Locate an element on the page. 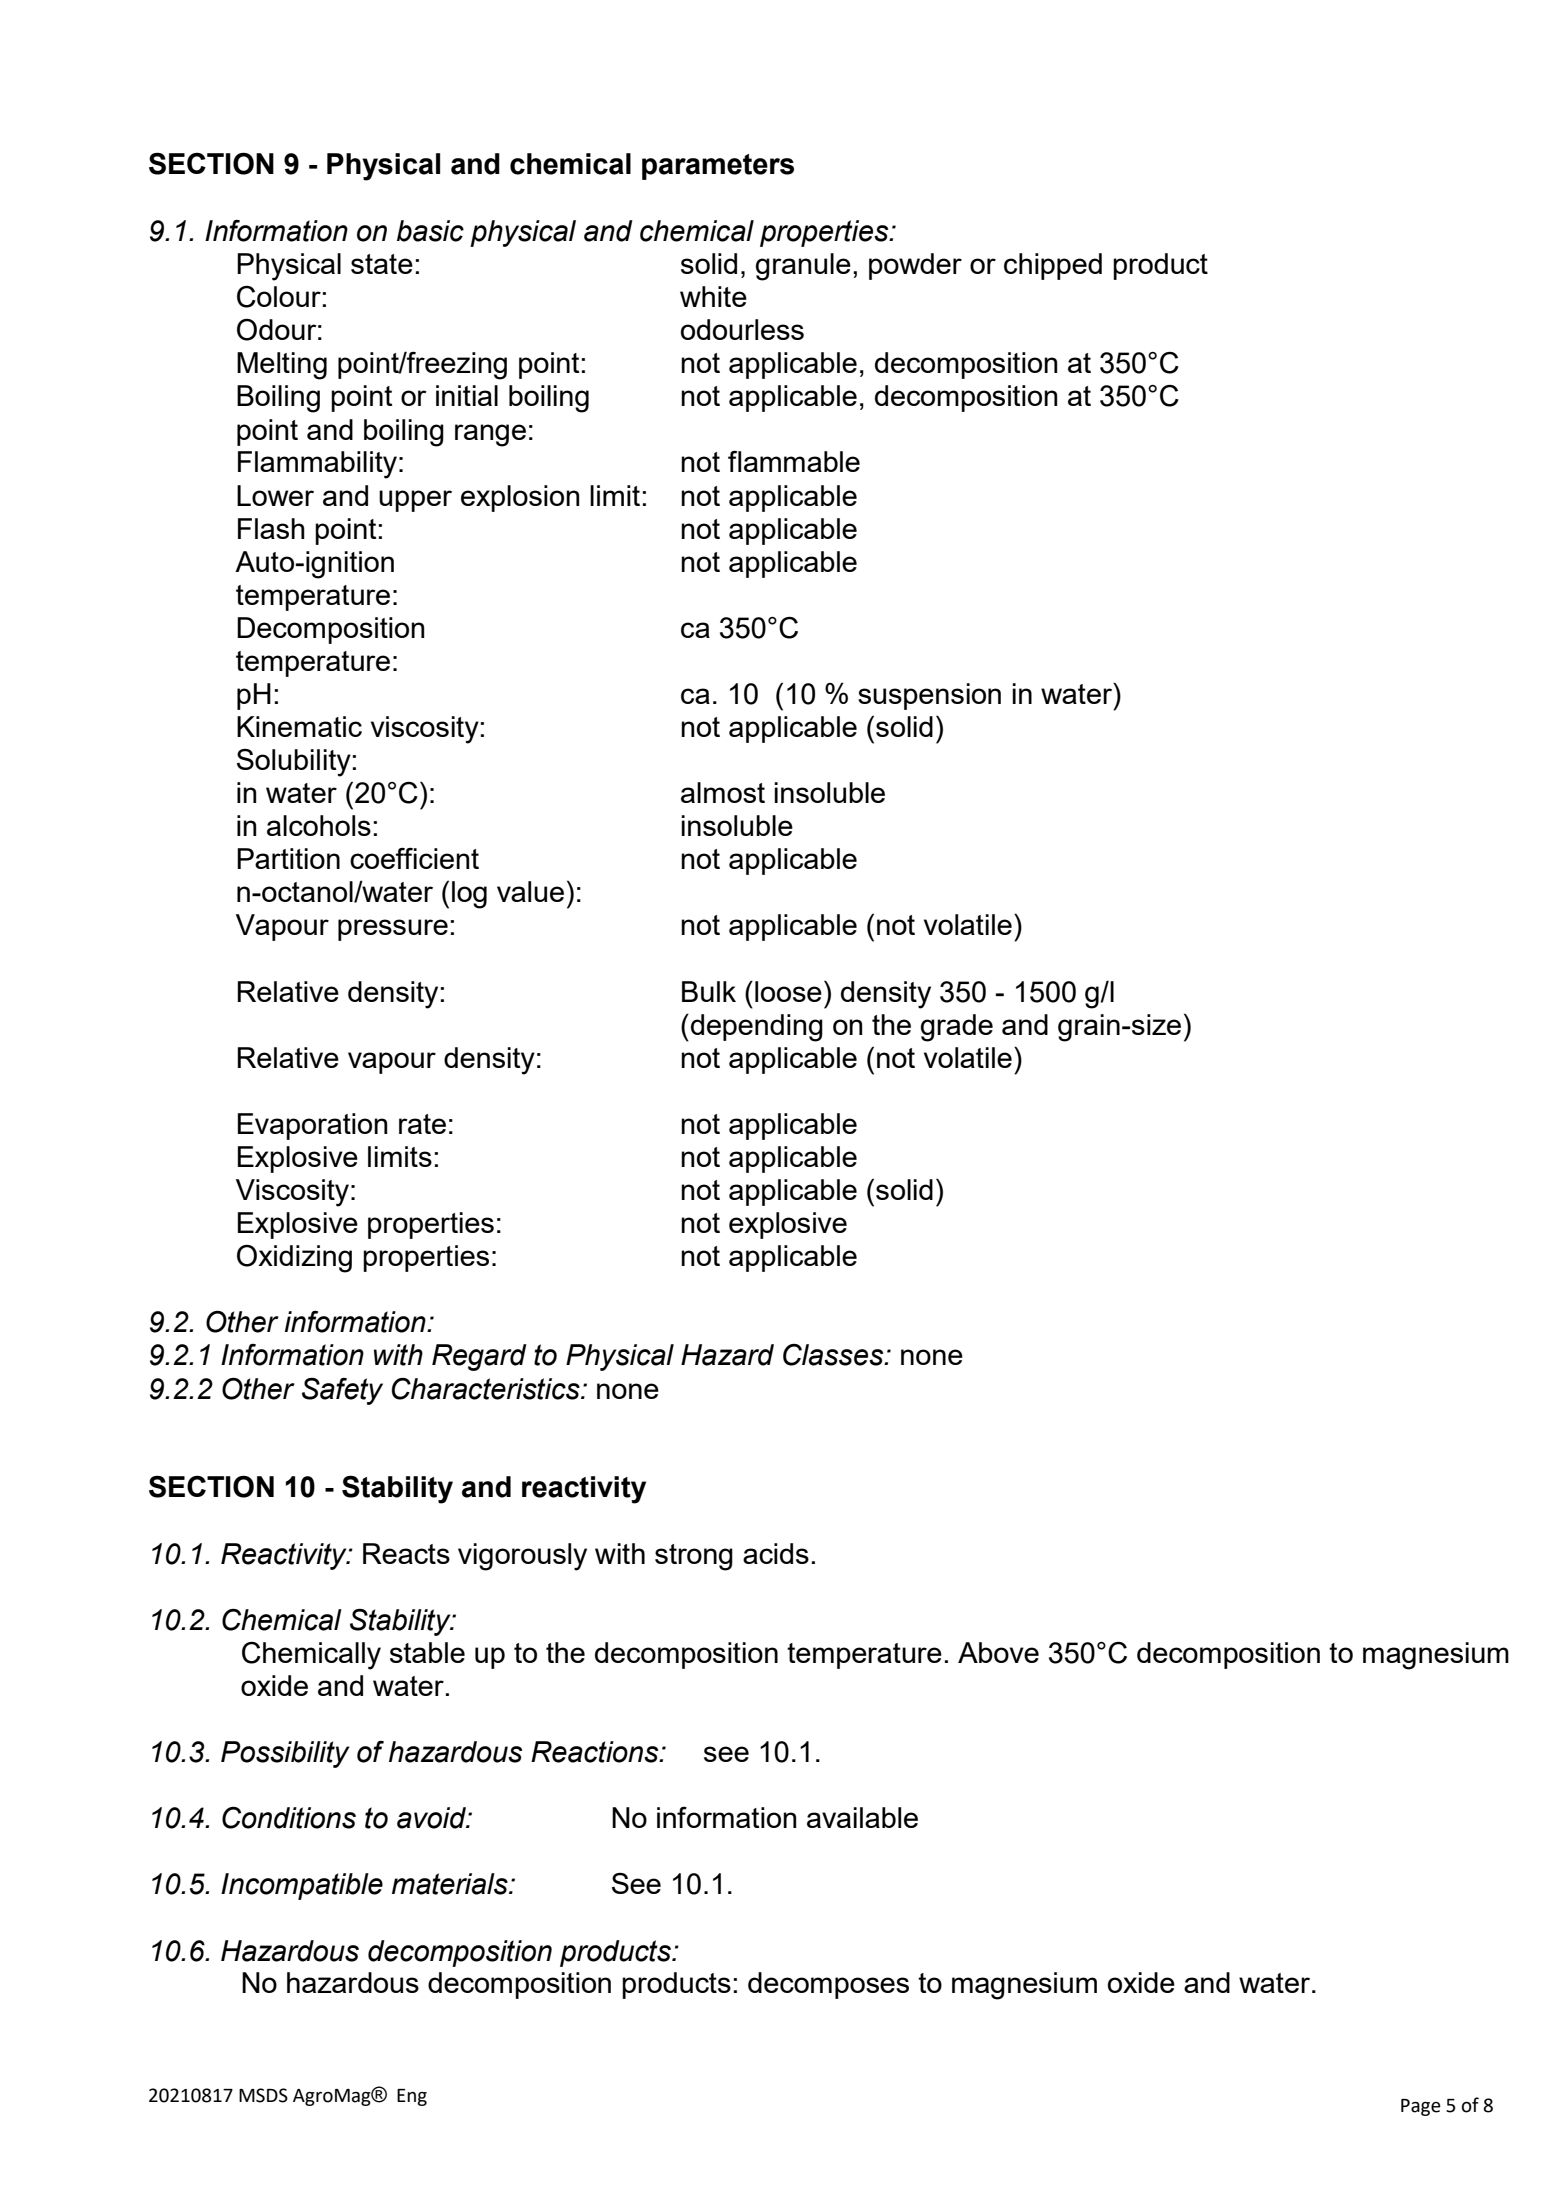  acids is located at coordinates (776, 1553).
